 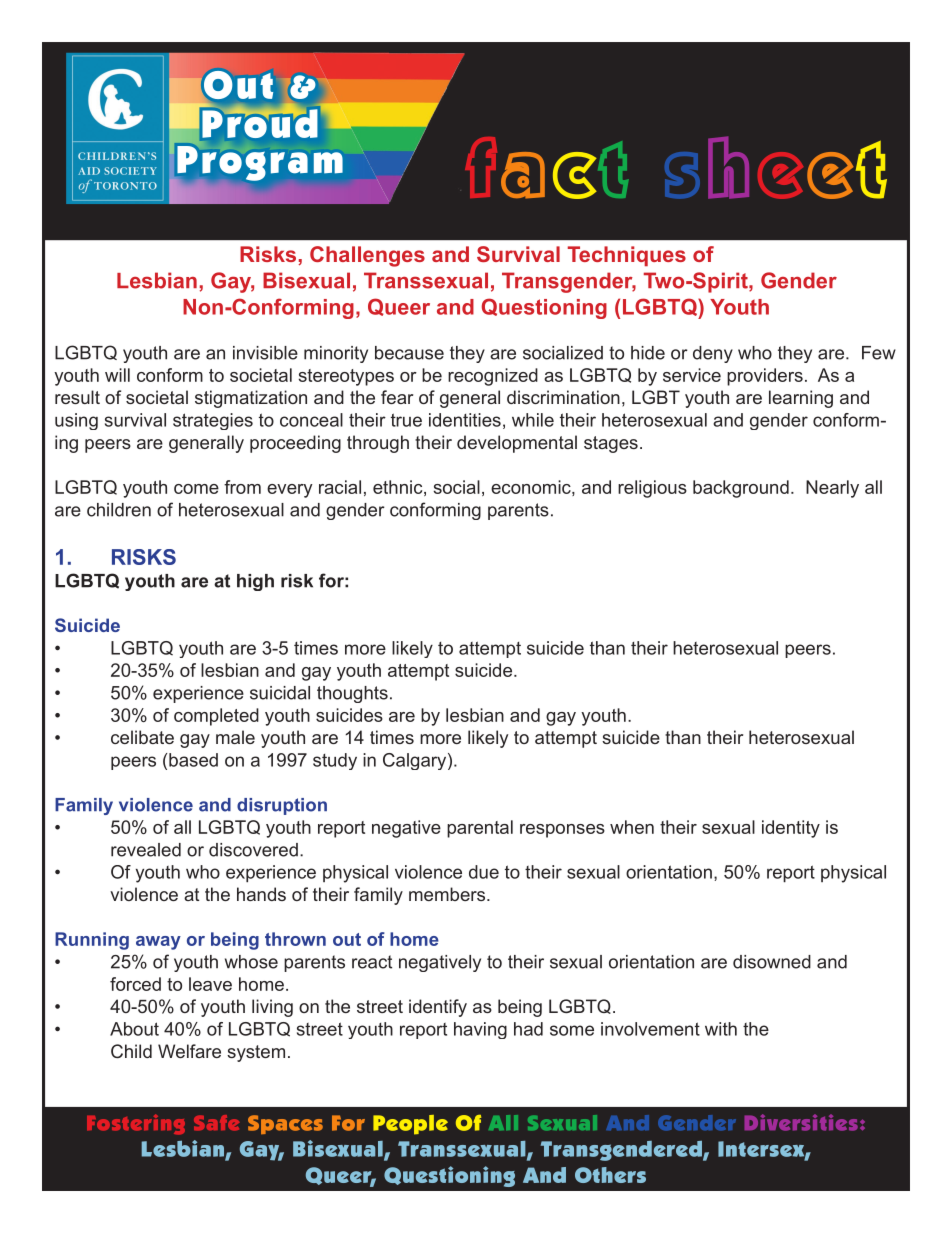 I want to click on Challenges, so click(x=367, y=256).
